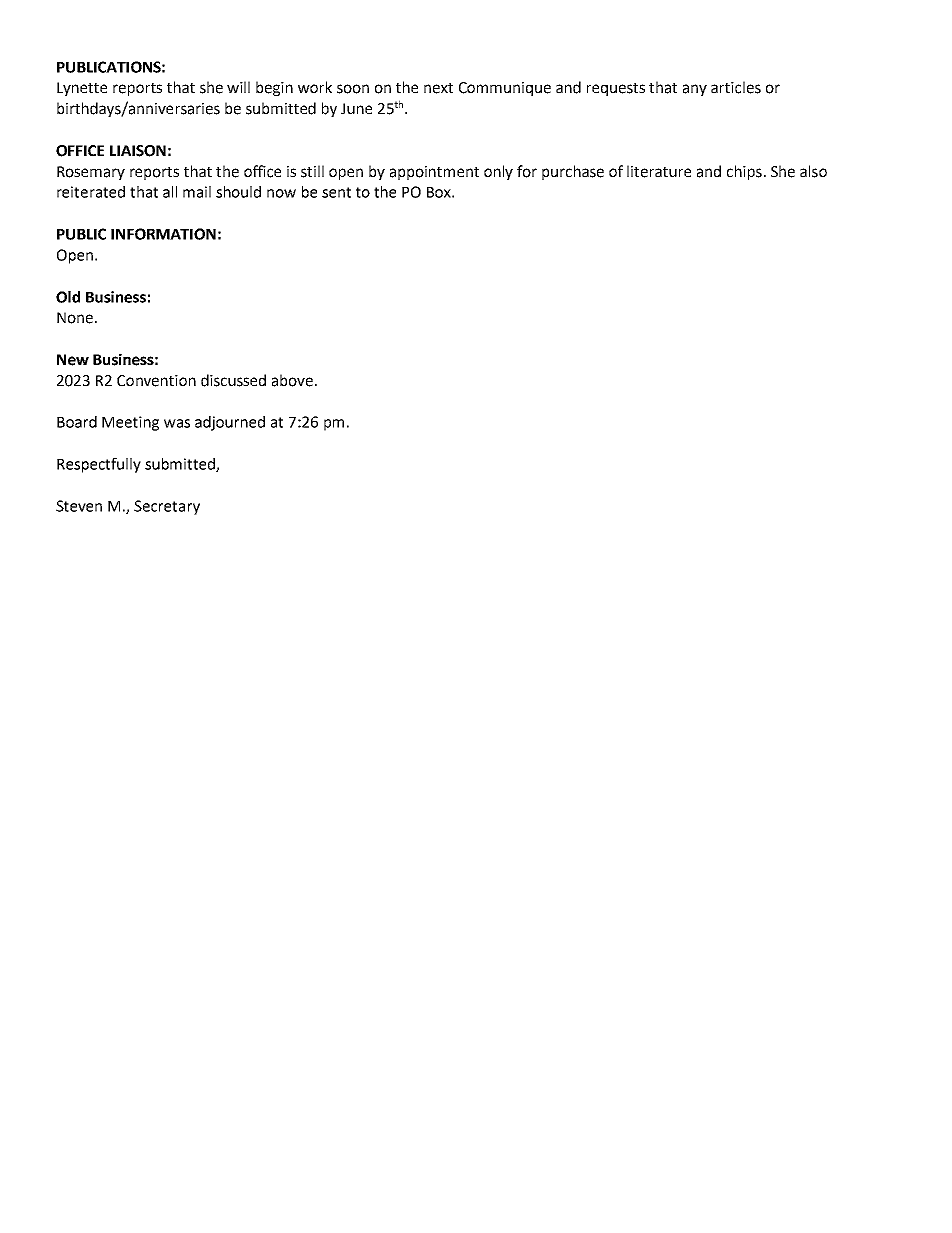 Image resolution: width=952 pixels, height=1233 pixels. What do you see at coordinates (438, 88) in the image?
I see `next` at bounding box center [438, 88].
